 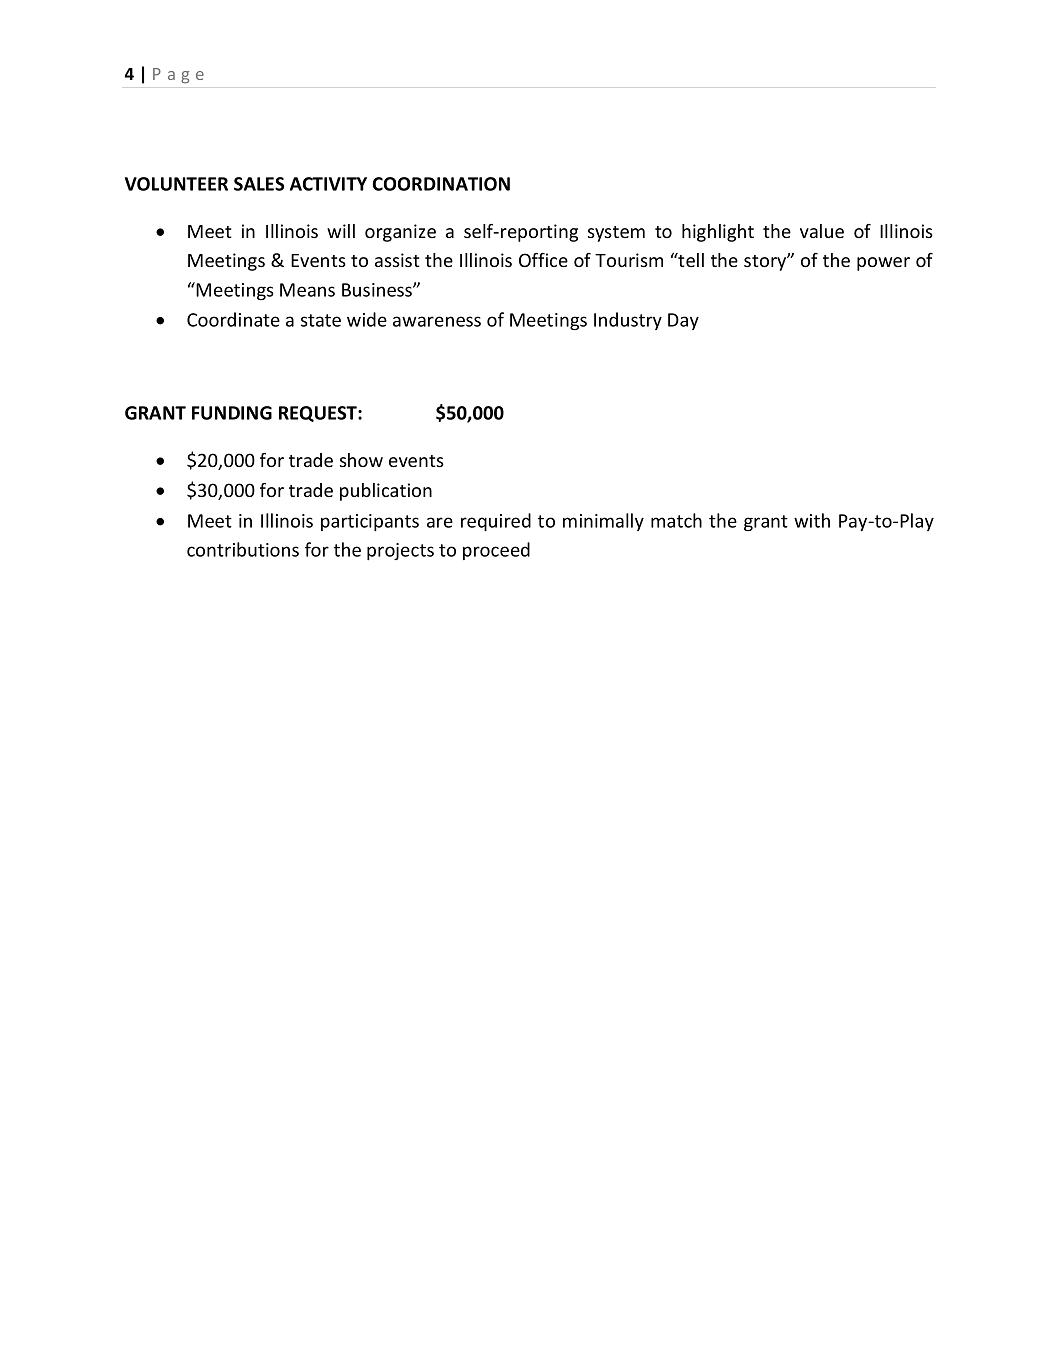 I want to click on COORDINATION, so click(x=441, y=184).
